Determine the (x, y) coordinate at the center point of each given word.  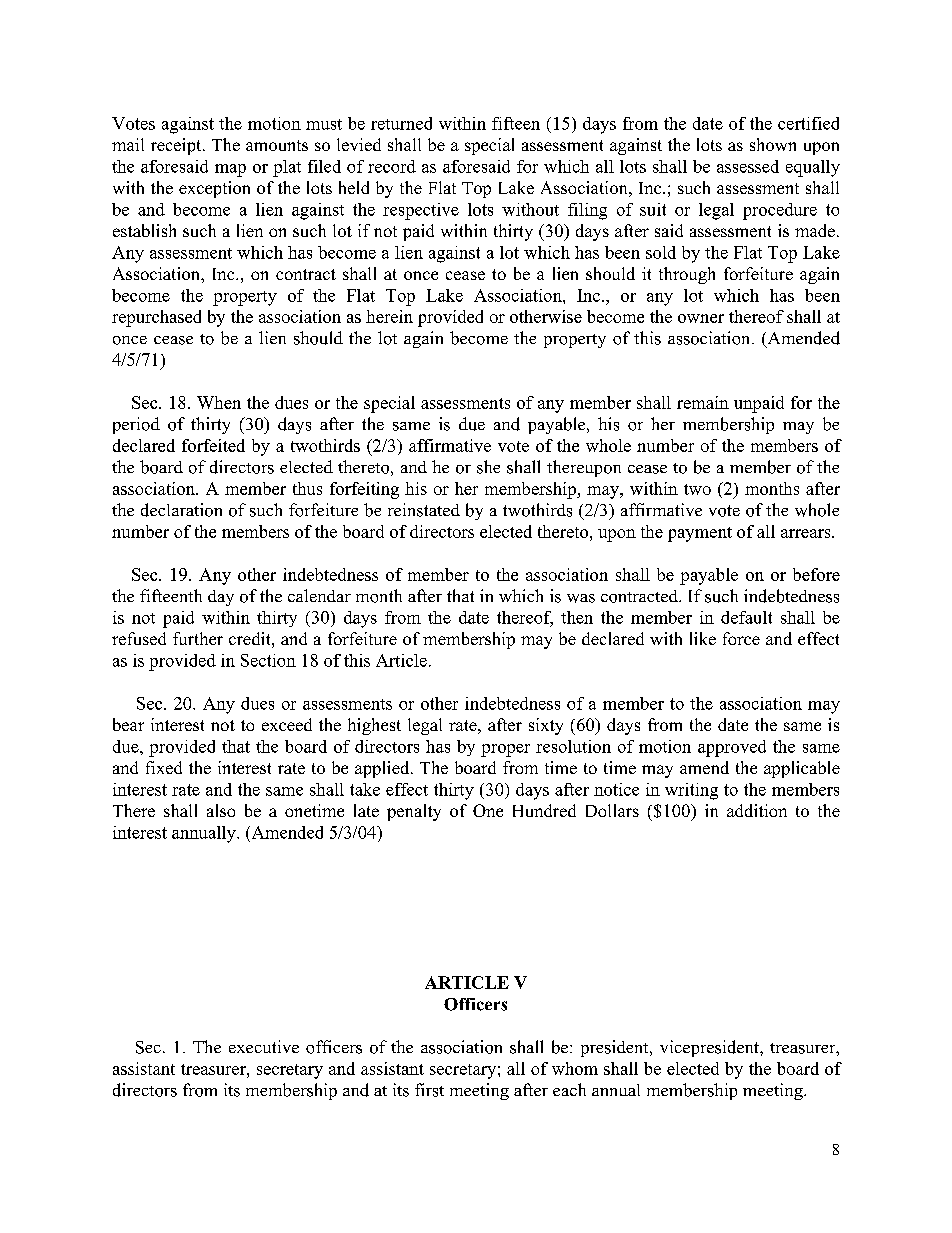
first (429, 1090)
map (230, 170)
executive (264, 1046)
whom (575, 1068)
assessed (748, 166)
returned (401, 123)
